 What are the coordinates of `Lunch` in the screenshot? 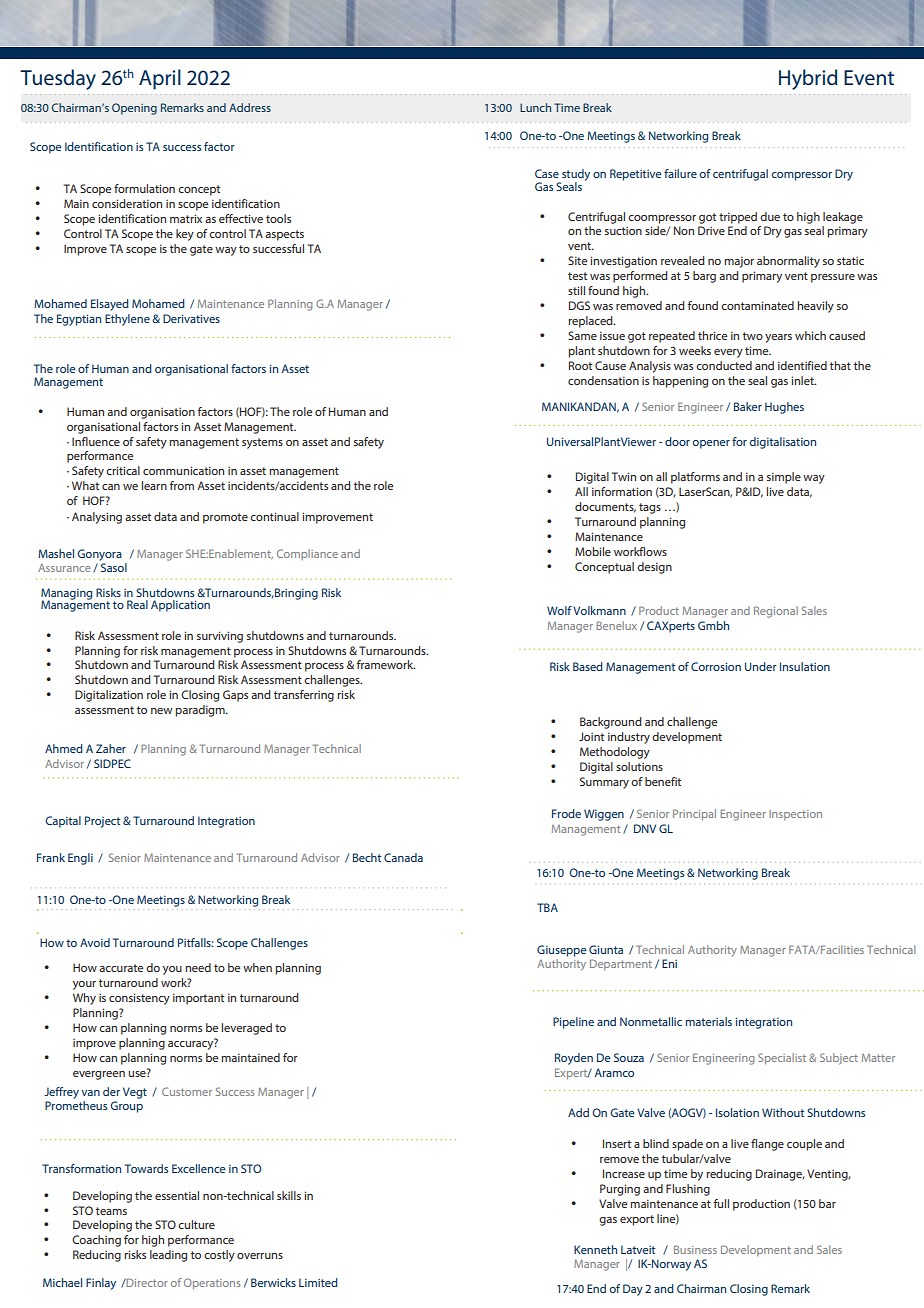 It's located at (535, 107).
